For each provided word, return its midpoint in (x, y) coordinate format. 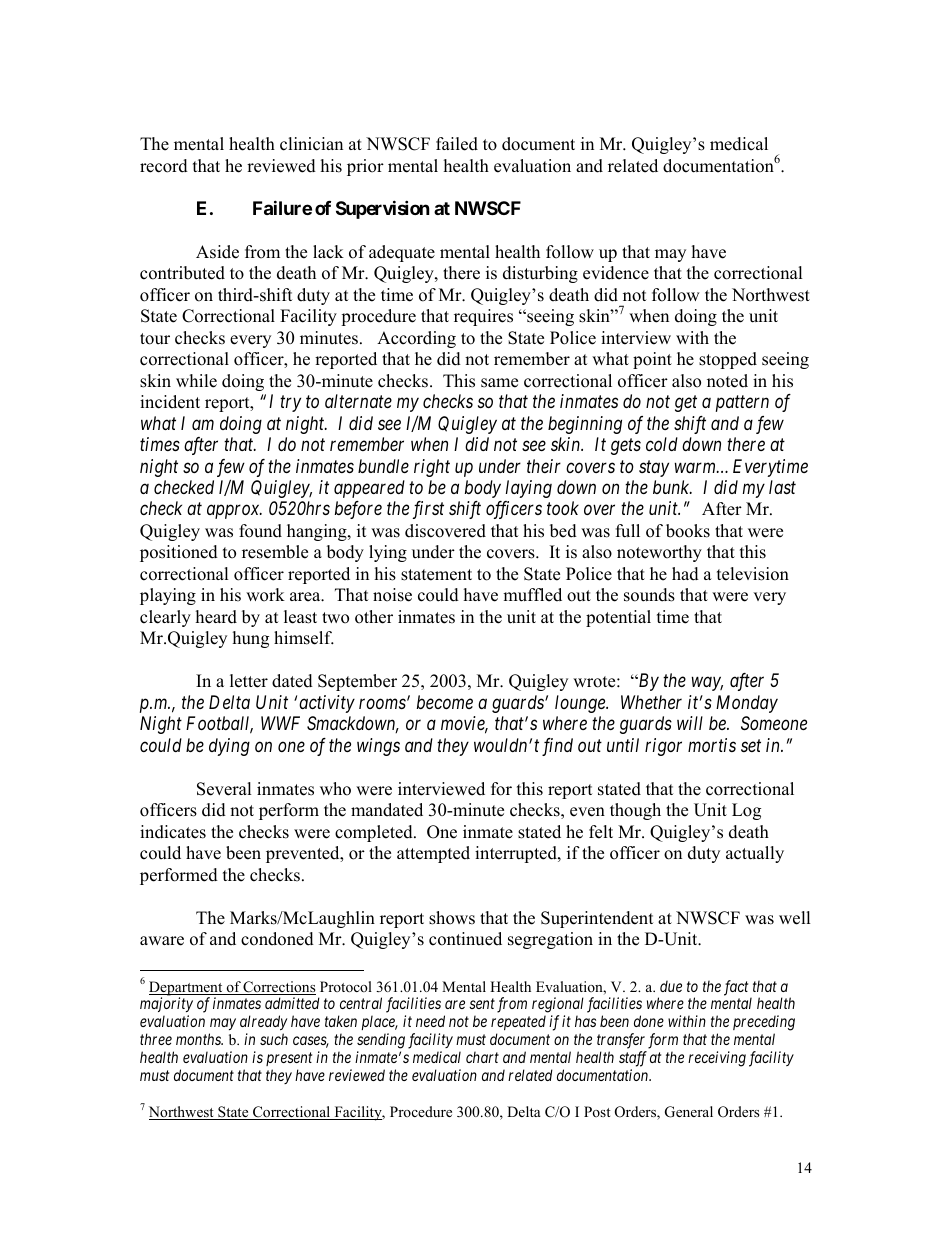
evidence (616, 273)
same (499, 383)
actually (755, 854)
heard (216, 617)
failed (457, 144)
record (164, 166)
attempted (433, 854)
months (199, 1039)
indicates (173, 832)
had (685, 574)
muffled (532, 595)
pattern (742, 404)
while (196, 381)
